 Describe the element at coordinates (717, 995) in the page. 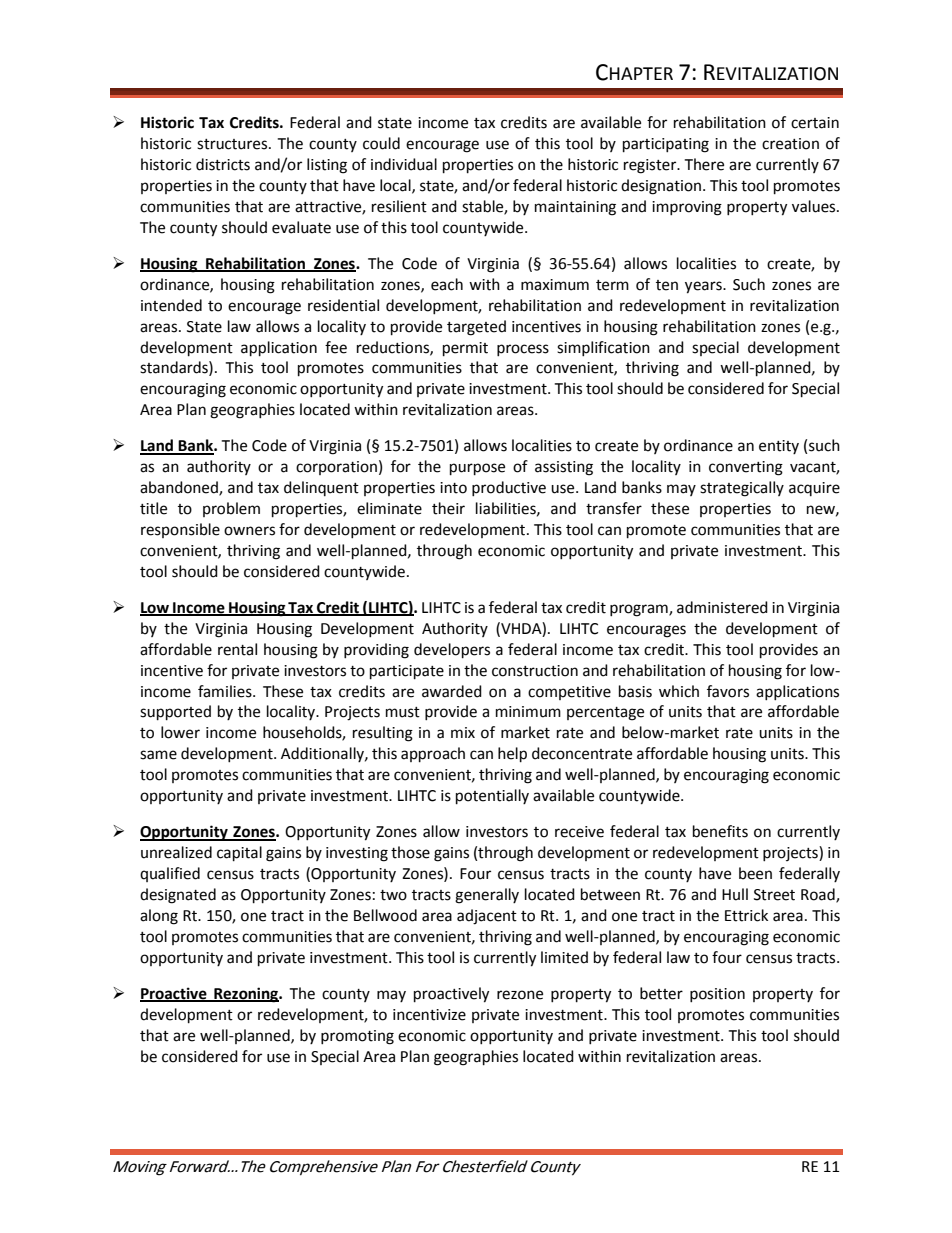

I see `position` at that location.
